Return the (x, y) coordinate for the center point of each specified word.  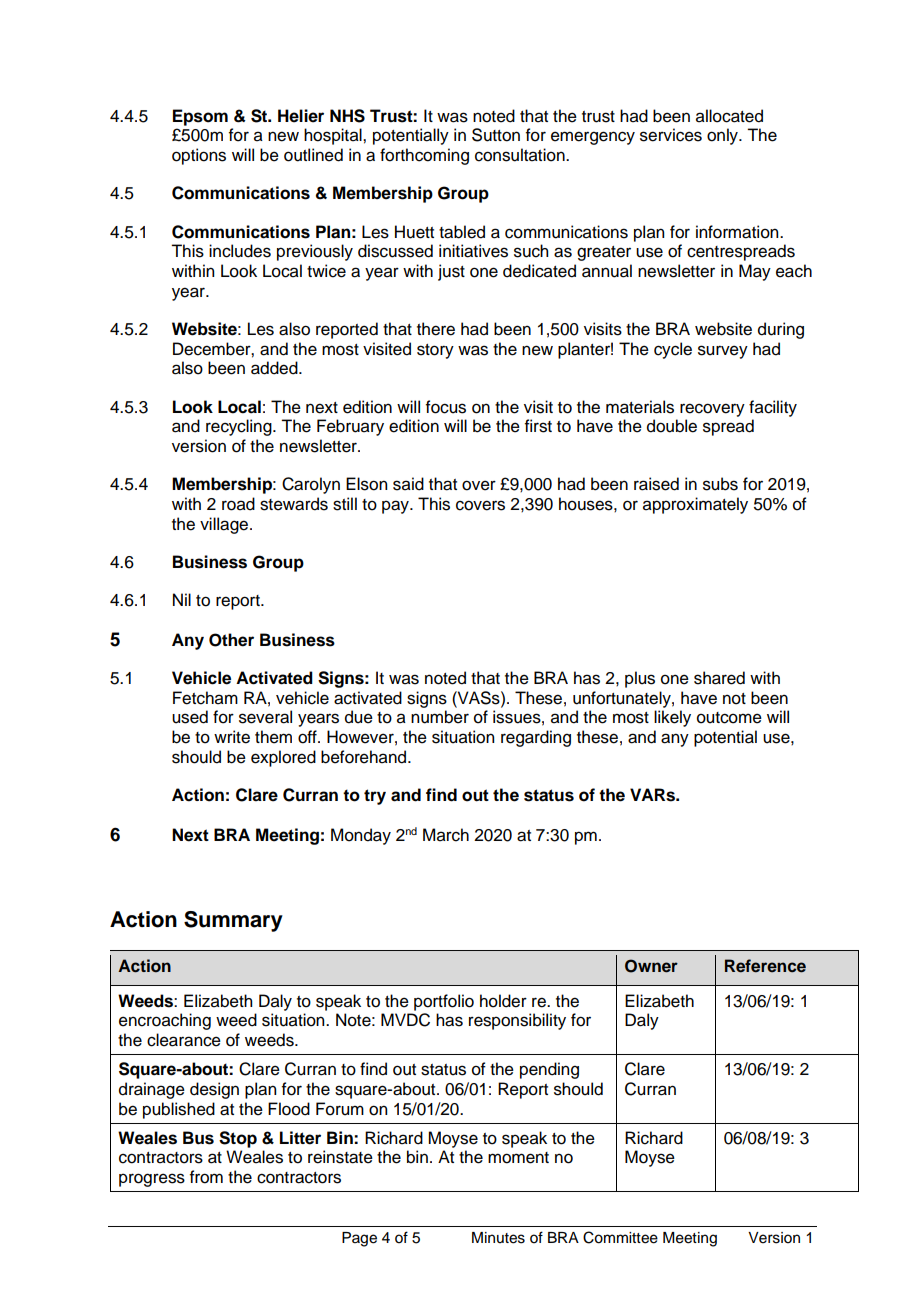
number (440, 717)
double (672, 426)
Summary (233, 921)
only (723, 136)
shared (719, 678)
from (206, 1177)
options (199, 156)
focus (446, 407)
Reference (765, 966)
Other (231, 640)
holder (503, 1001)
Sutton (496, 135)
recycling (240, 427)
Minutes (498, 1238)
